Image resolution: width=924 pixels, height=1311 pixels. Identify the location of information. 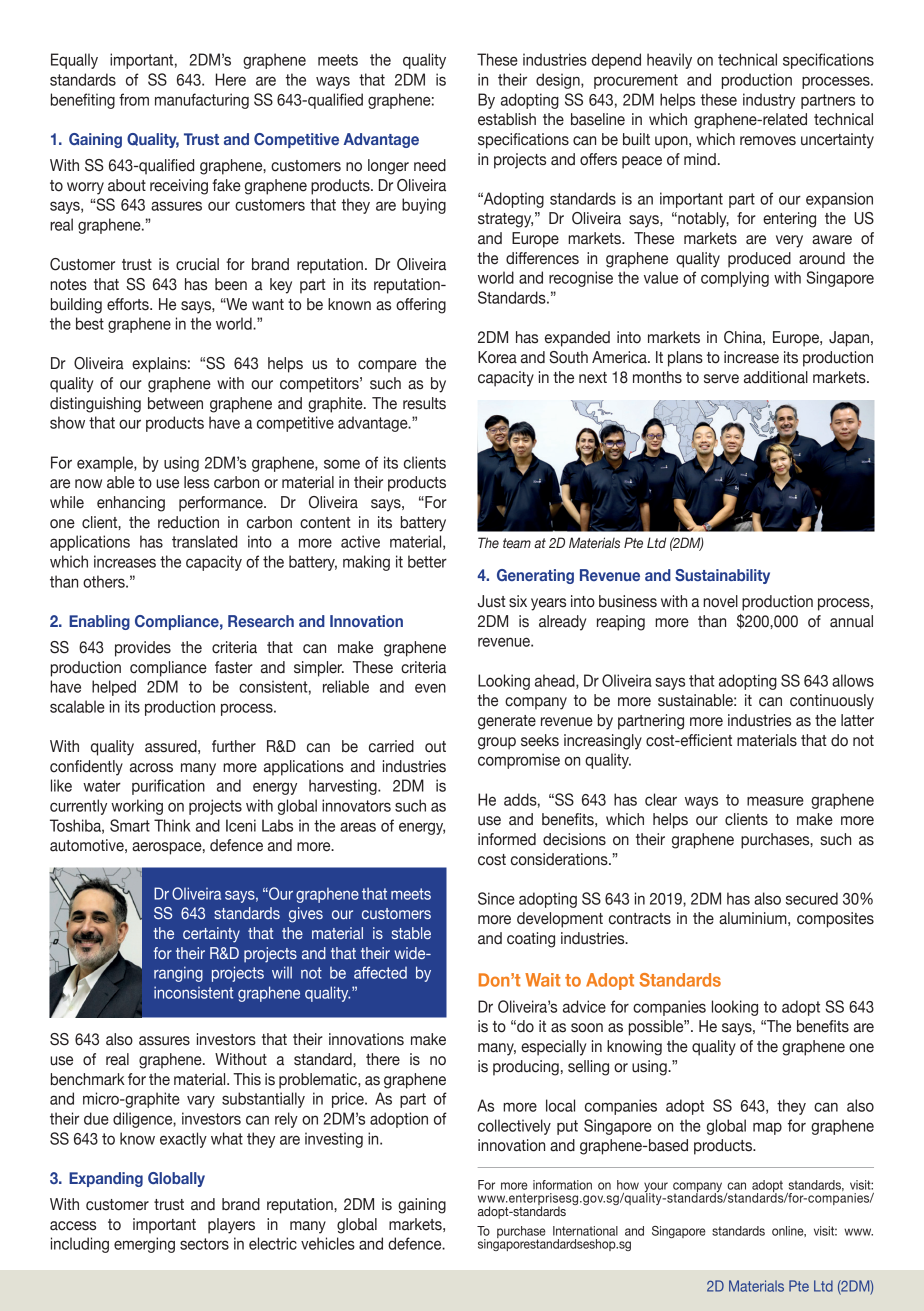
(562, 1185).
